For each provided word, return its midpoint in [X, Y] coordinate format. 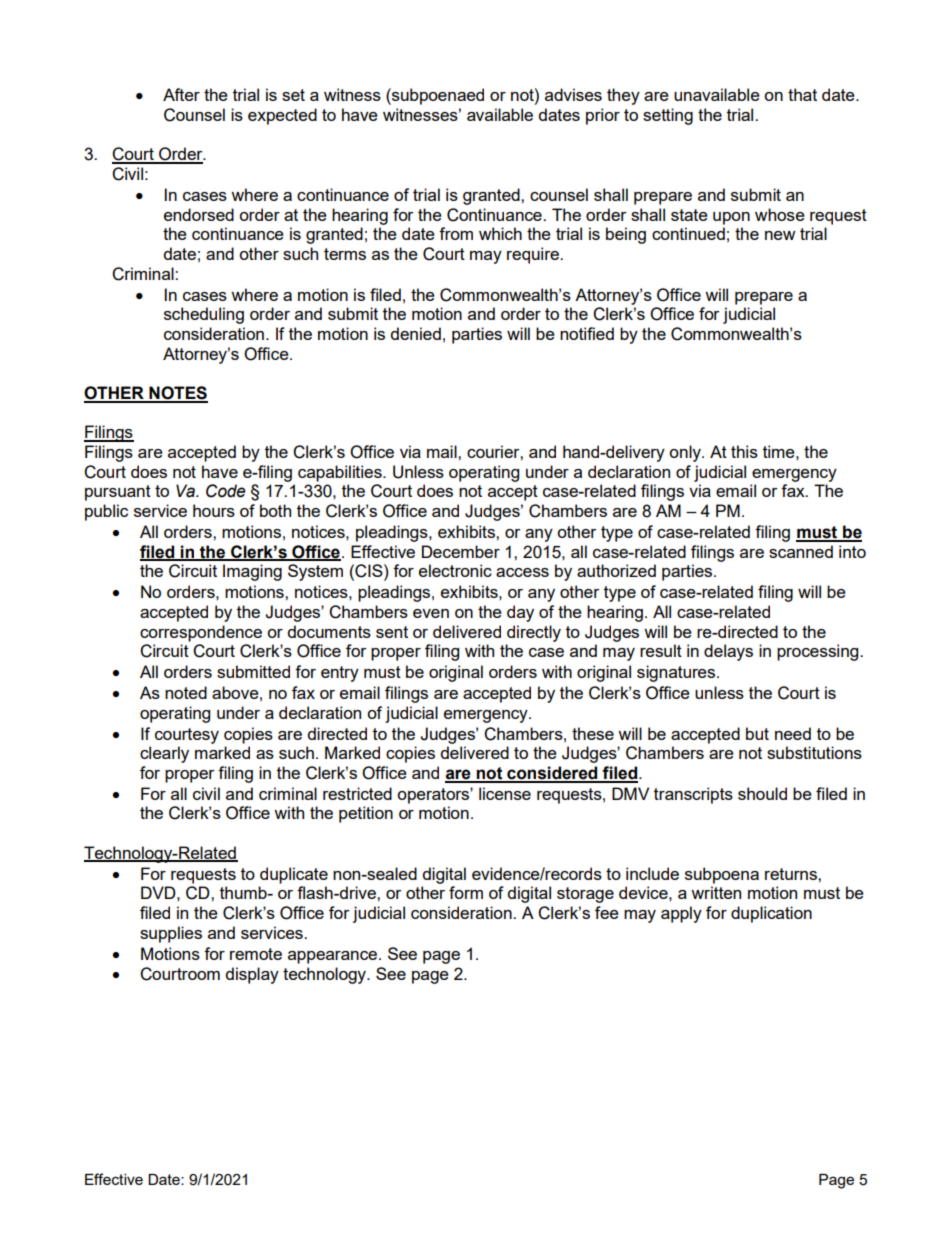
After [181, 94]
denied [415, 333]
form [466, 892]
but [757, 733]
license [505, 793]
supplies [171, 934]
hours [214, 510]
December [461, 551]
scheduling [204, 315]
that [802, 94]
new [780, 235]
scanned [801, 551]
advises [573, 94]
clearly [164, 754]
